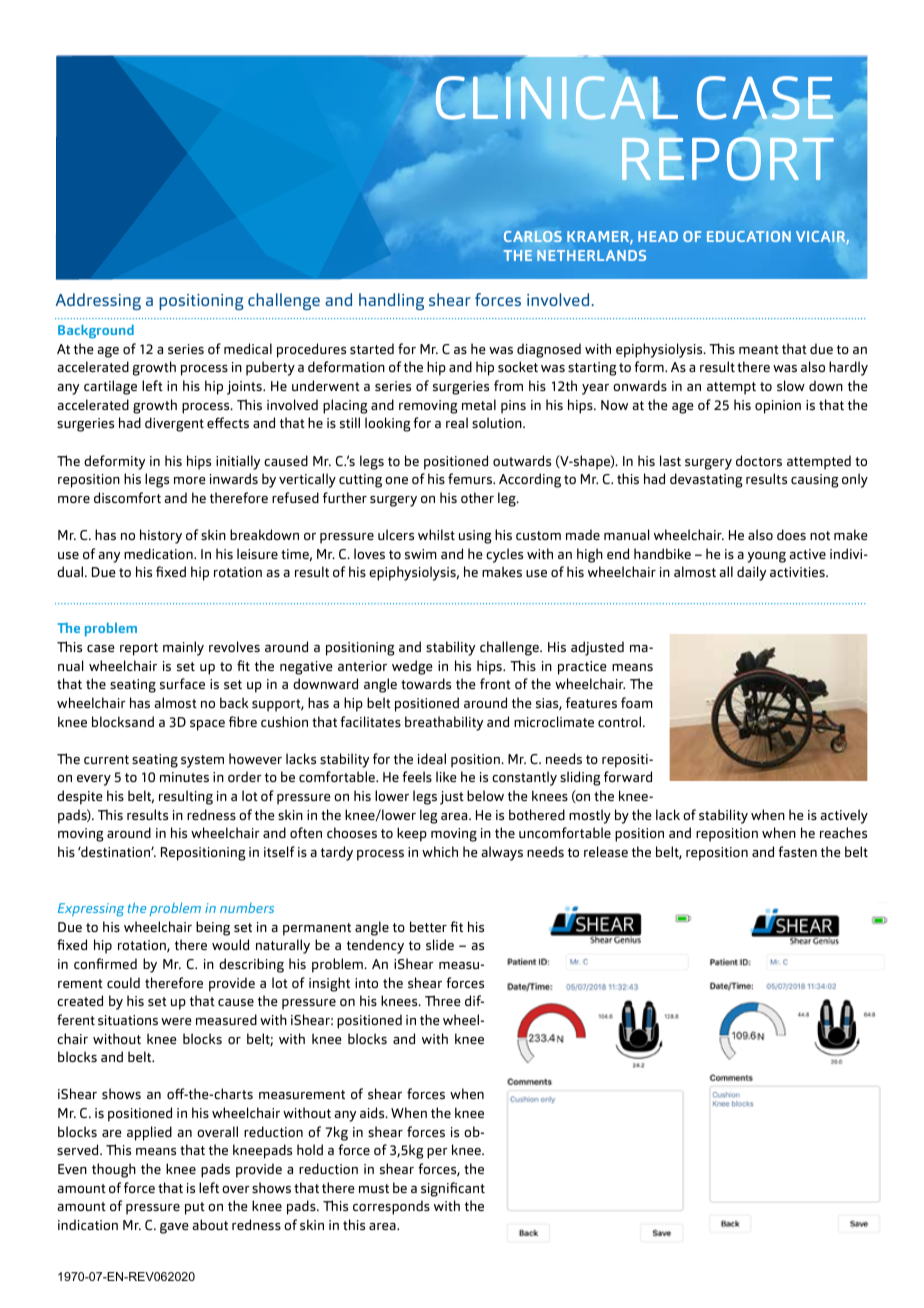  I want to click on put, so click(195, 1208).
